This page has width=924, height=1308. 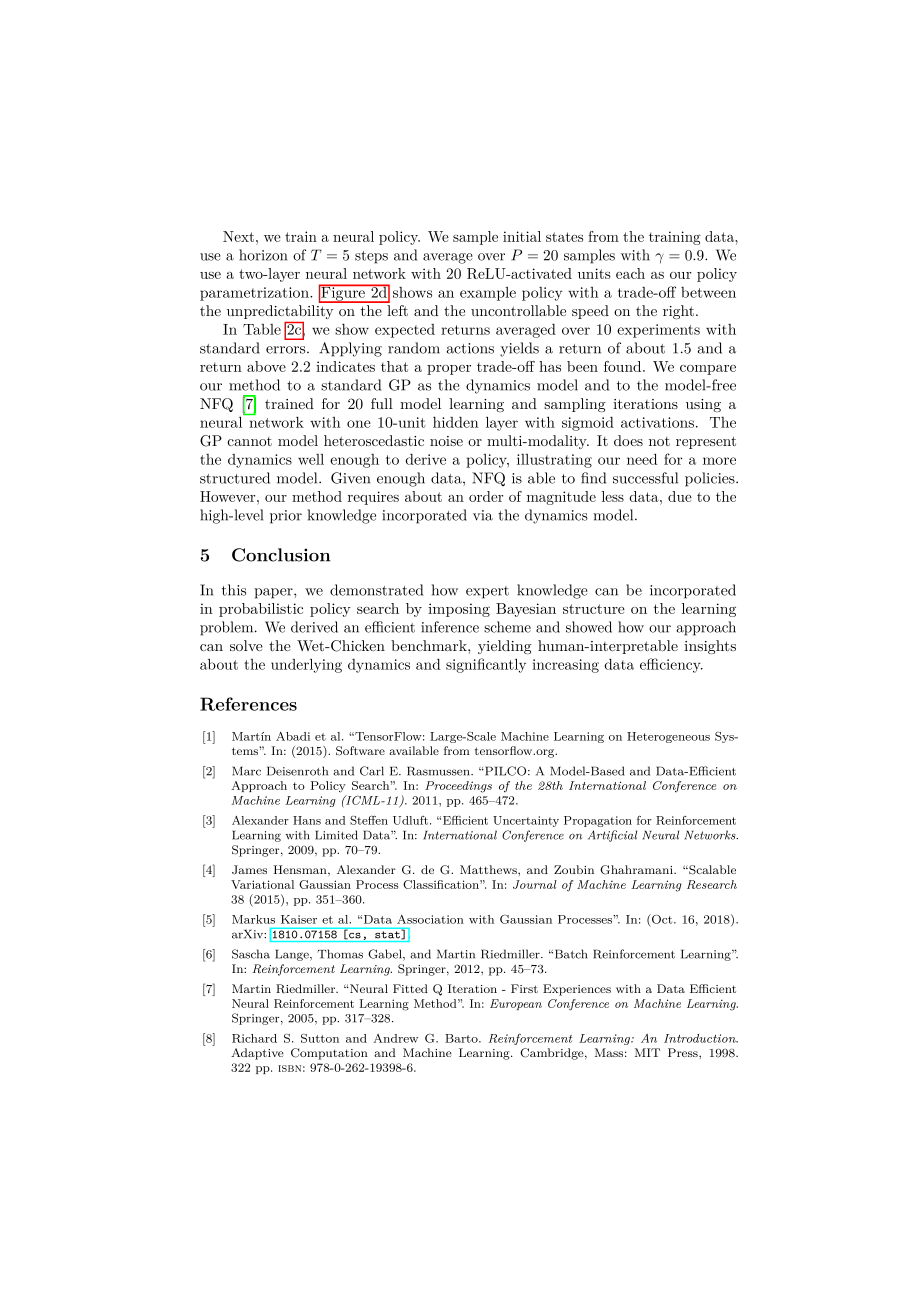 I want to click on example, so click(x=488, y=294).
